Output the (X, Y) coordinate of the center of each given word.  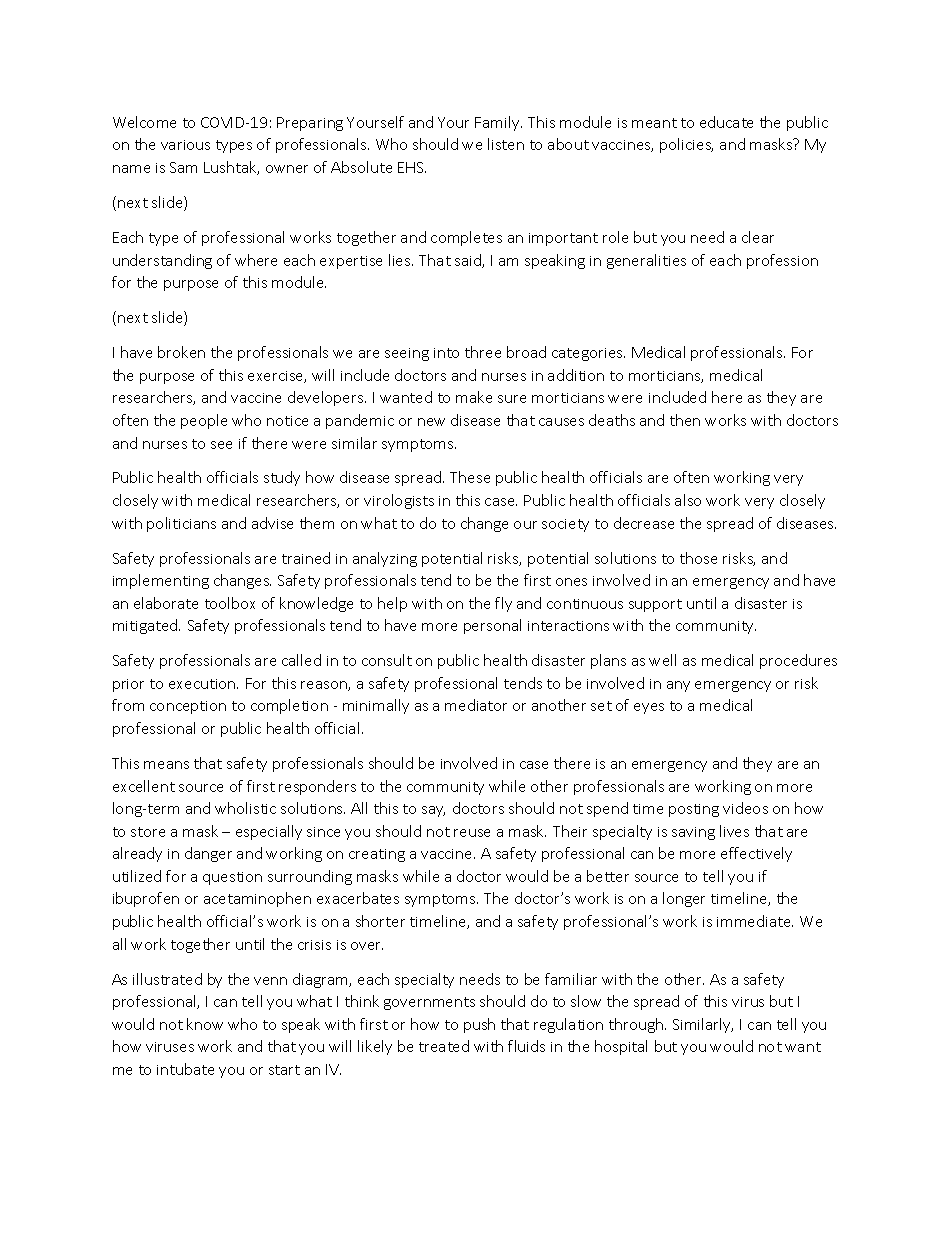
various (185, 145)
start (284, 1070)
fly (503, 604)
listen (506, 144)
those (698, 558)
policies (686, 145)
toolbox (230, 603)
